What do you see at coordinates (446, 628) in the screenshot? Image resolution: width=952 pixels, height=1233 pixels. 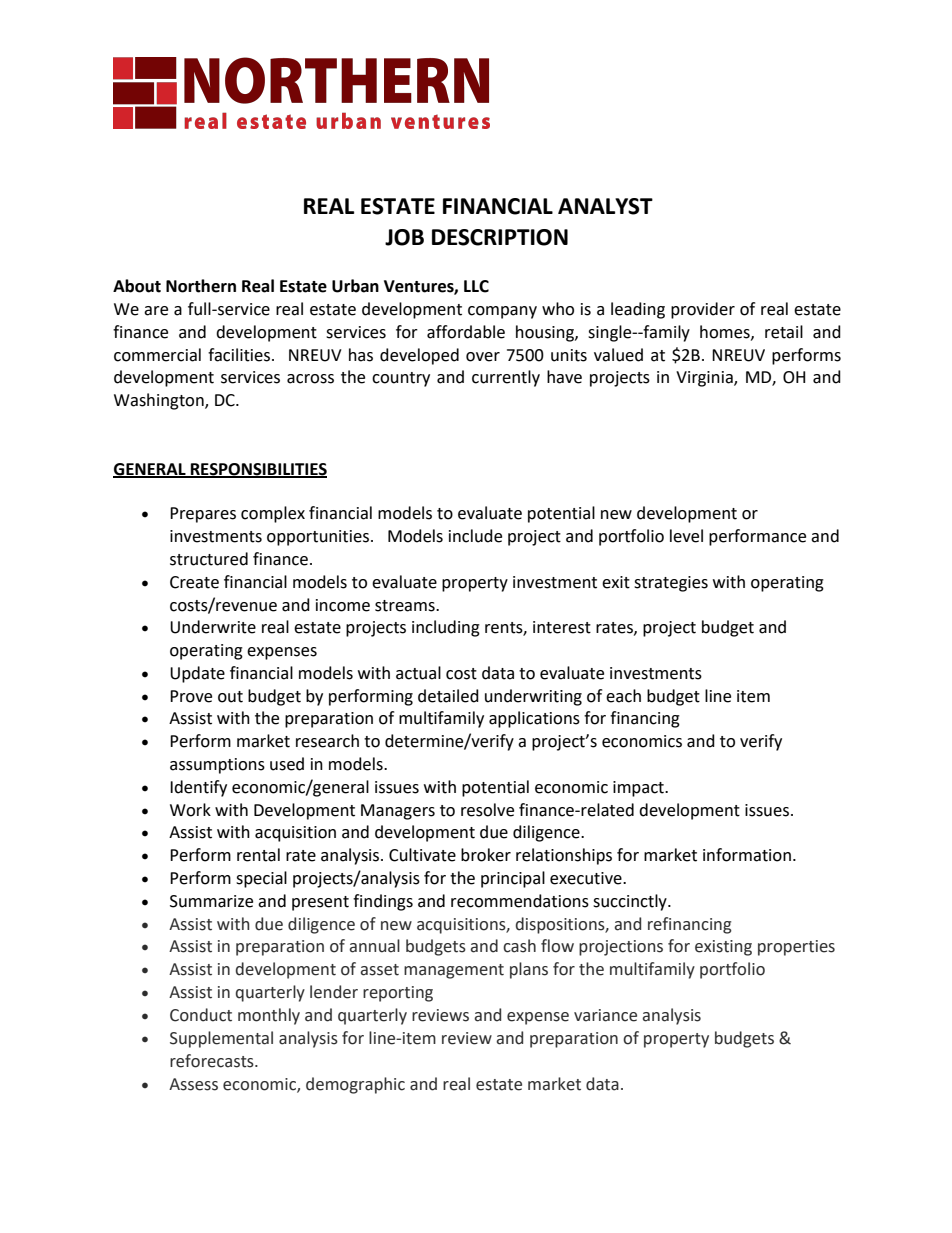 I see `including` at bounding box center [446, 628].
